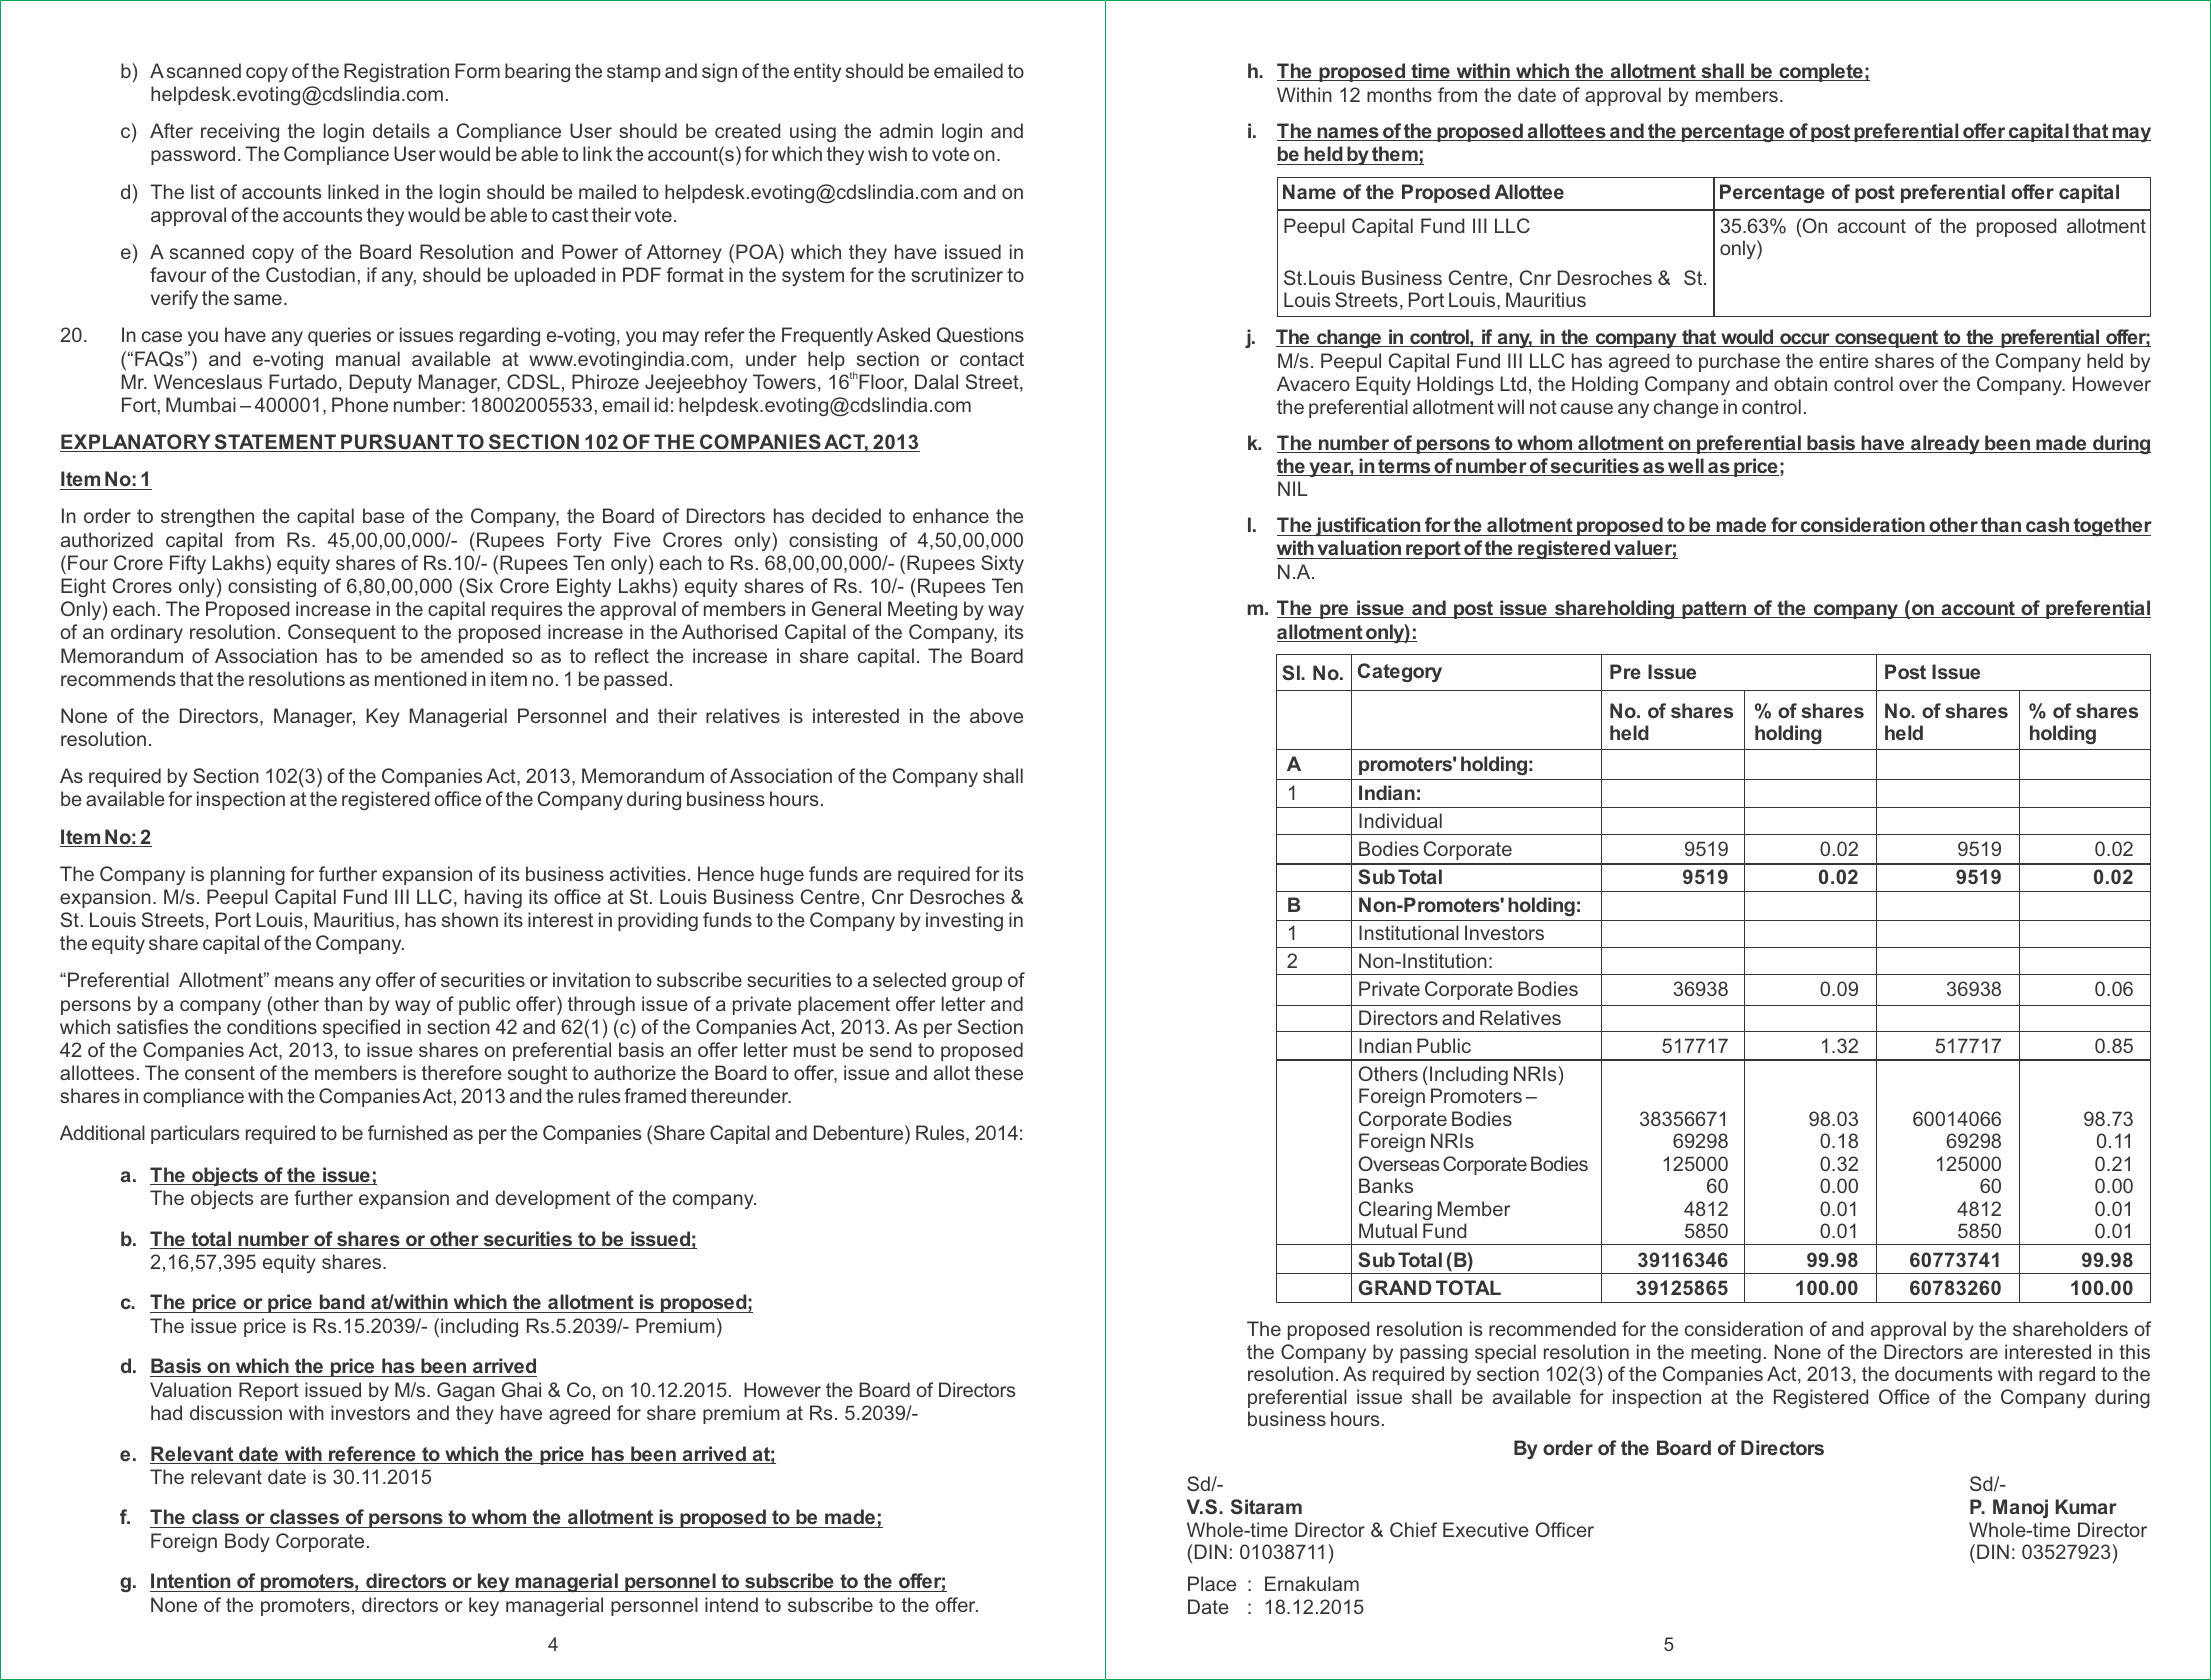 The width and height of the screenshot is (2211, 1680). What do you see at coordinates (1400, 820) in the screenshot?
I see `Individual` at bounding box center [1400, 820].
